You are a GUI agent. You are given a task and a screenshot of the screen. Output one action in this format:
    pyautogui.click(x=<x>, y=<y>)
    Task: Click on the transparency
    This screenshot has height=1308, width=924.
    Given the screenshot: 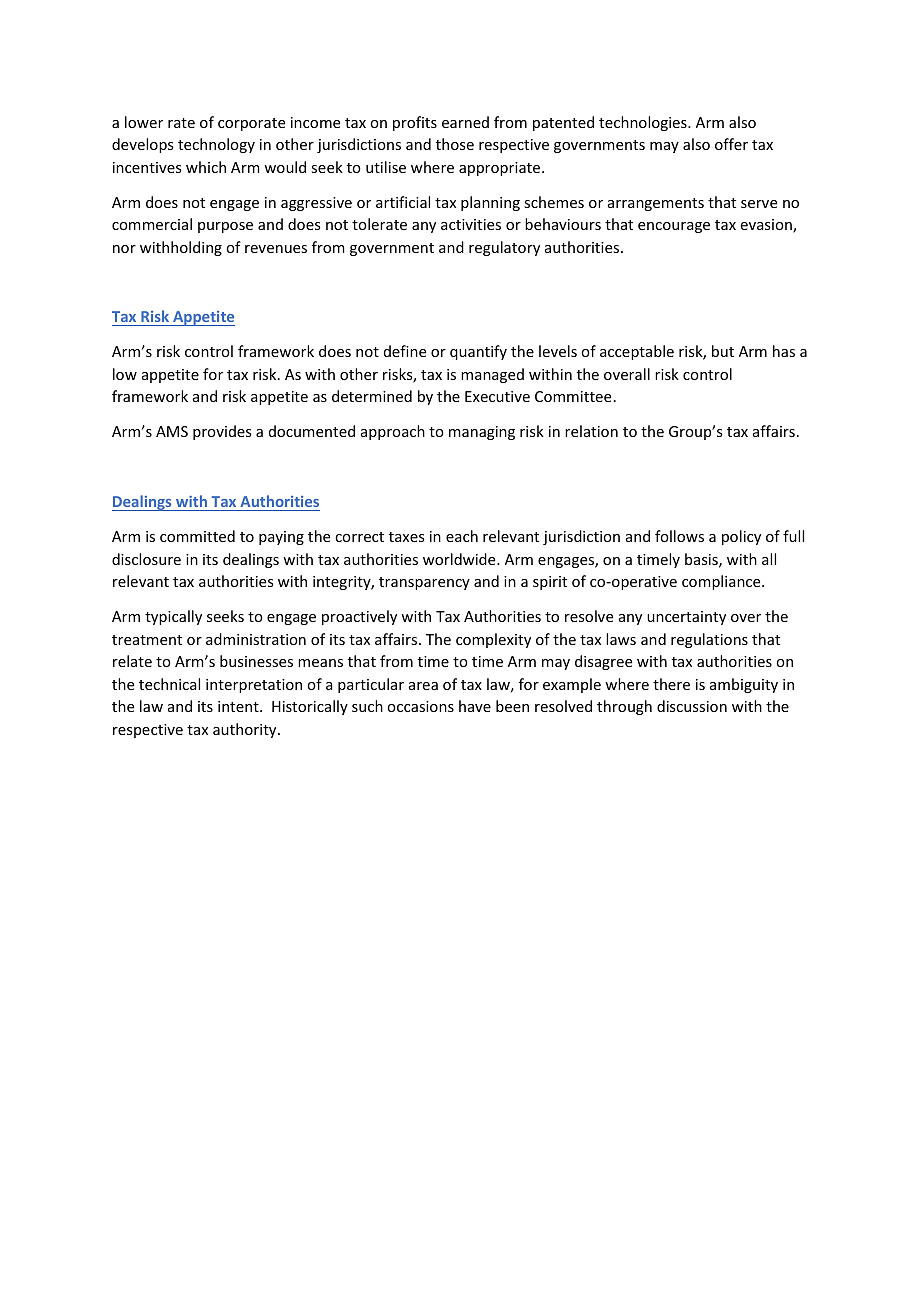 What is the action you would take?
    pyautogui.click(x=424, y=583)
